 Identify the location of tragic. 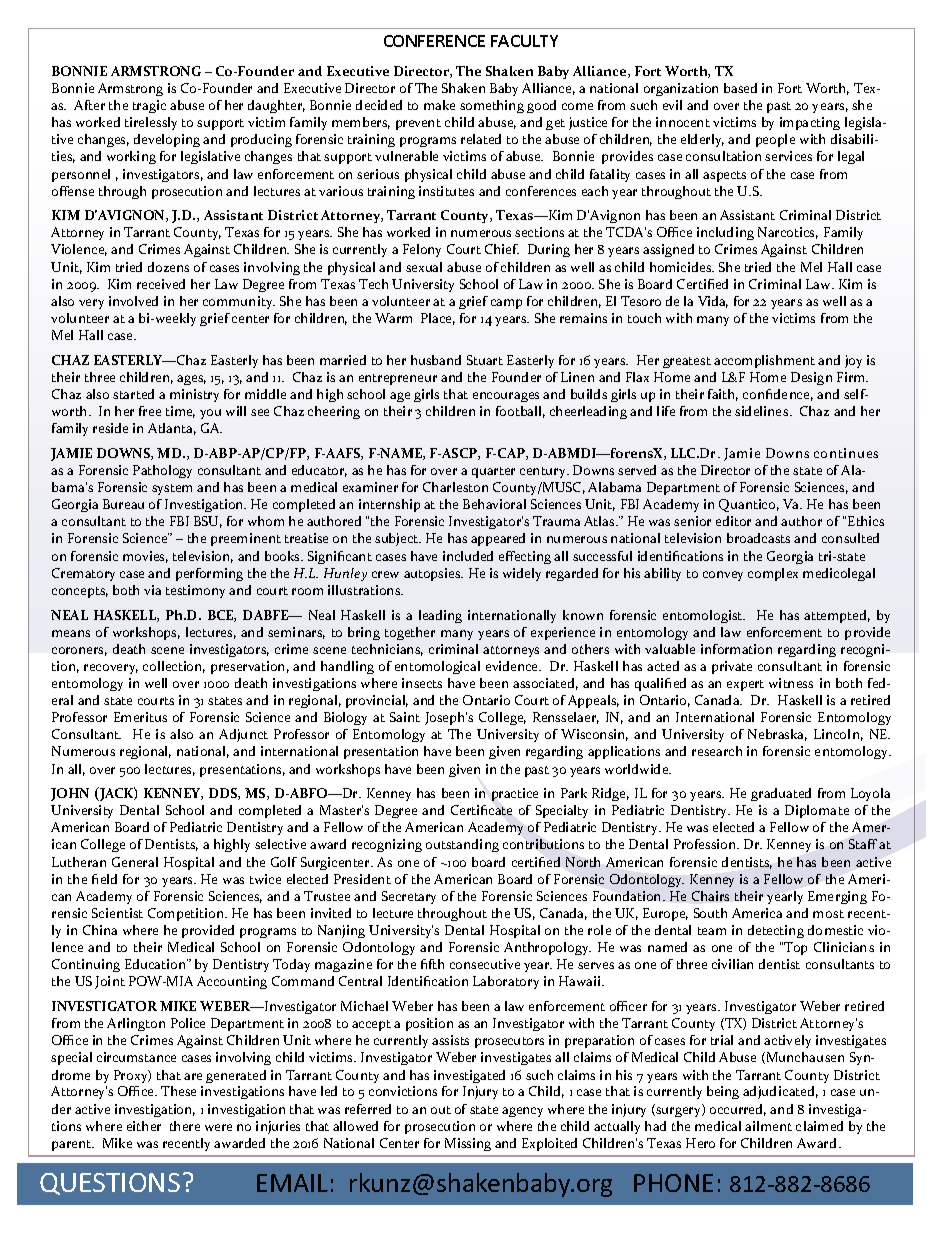
(149, 106).
